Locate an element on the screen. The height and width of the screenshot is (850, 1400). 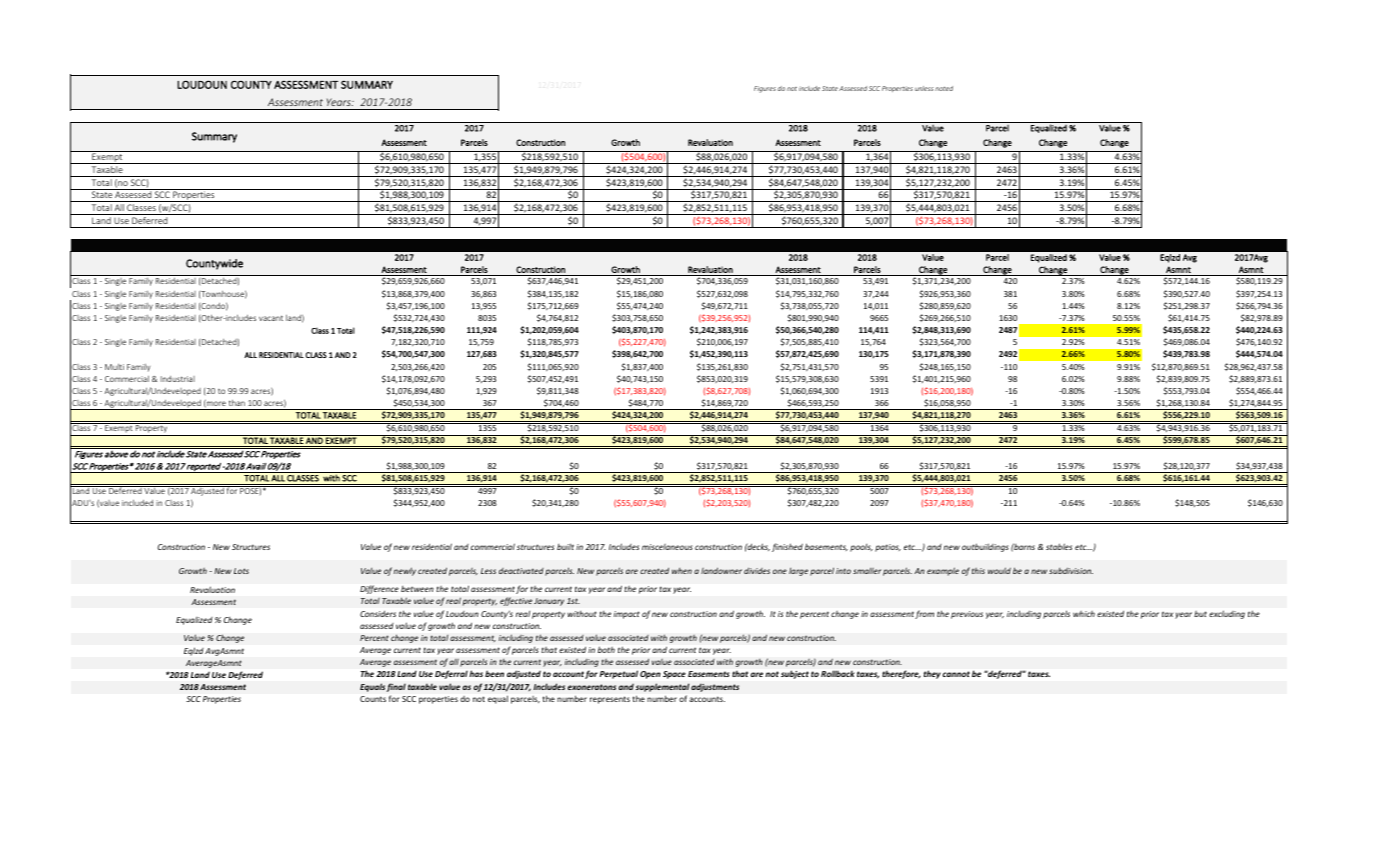
vacant is located at coordinates (271, 318).
